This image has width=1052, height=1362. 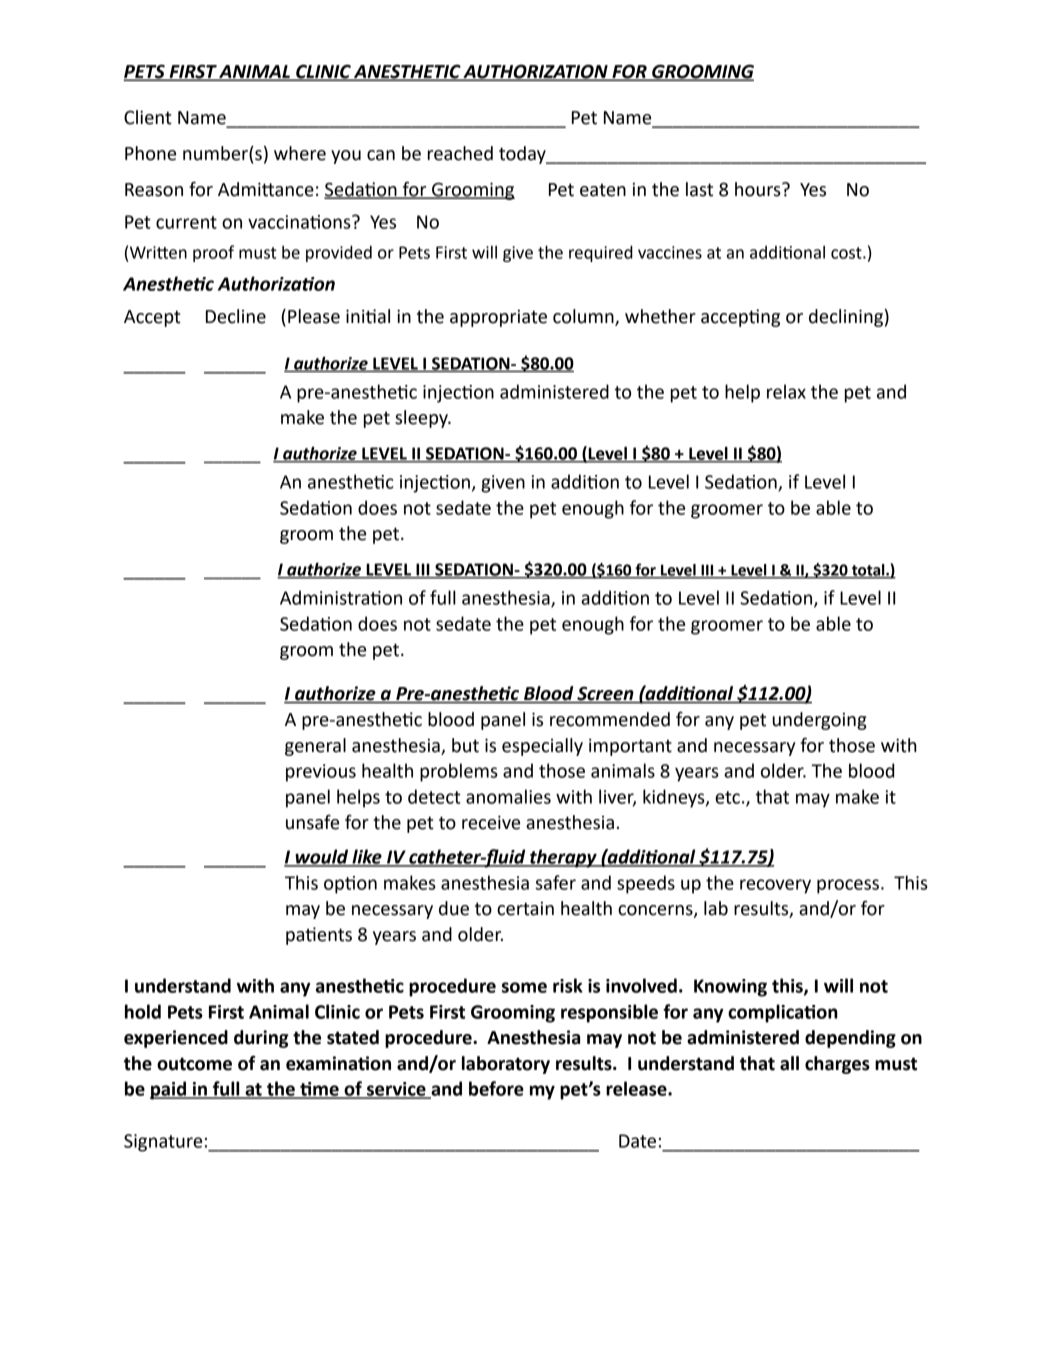 What do you see at coordinates (236, 316) in the image?
I see `Decline` at bounding box center [236, 316].
